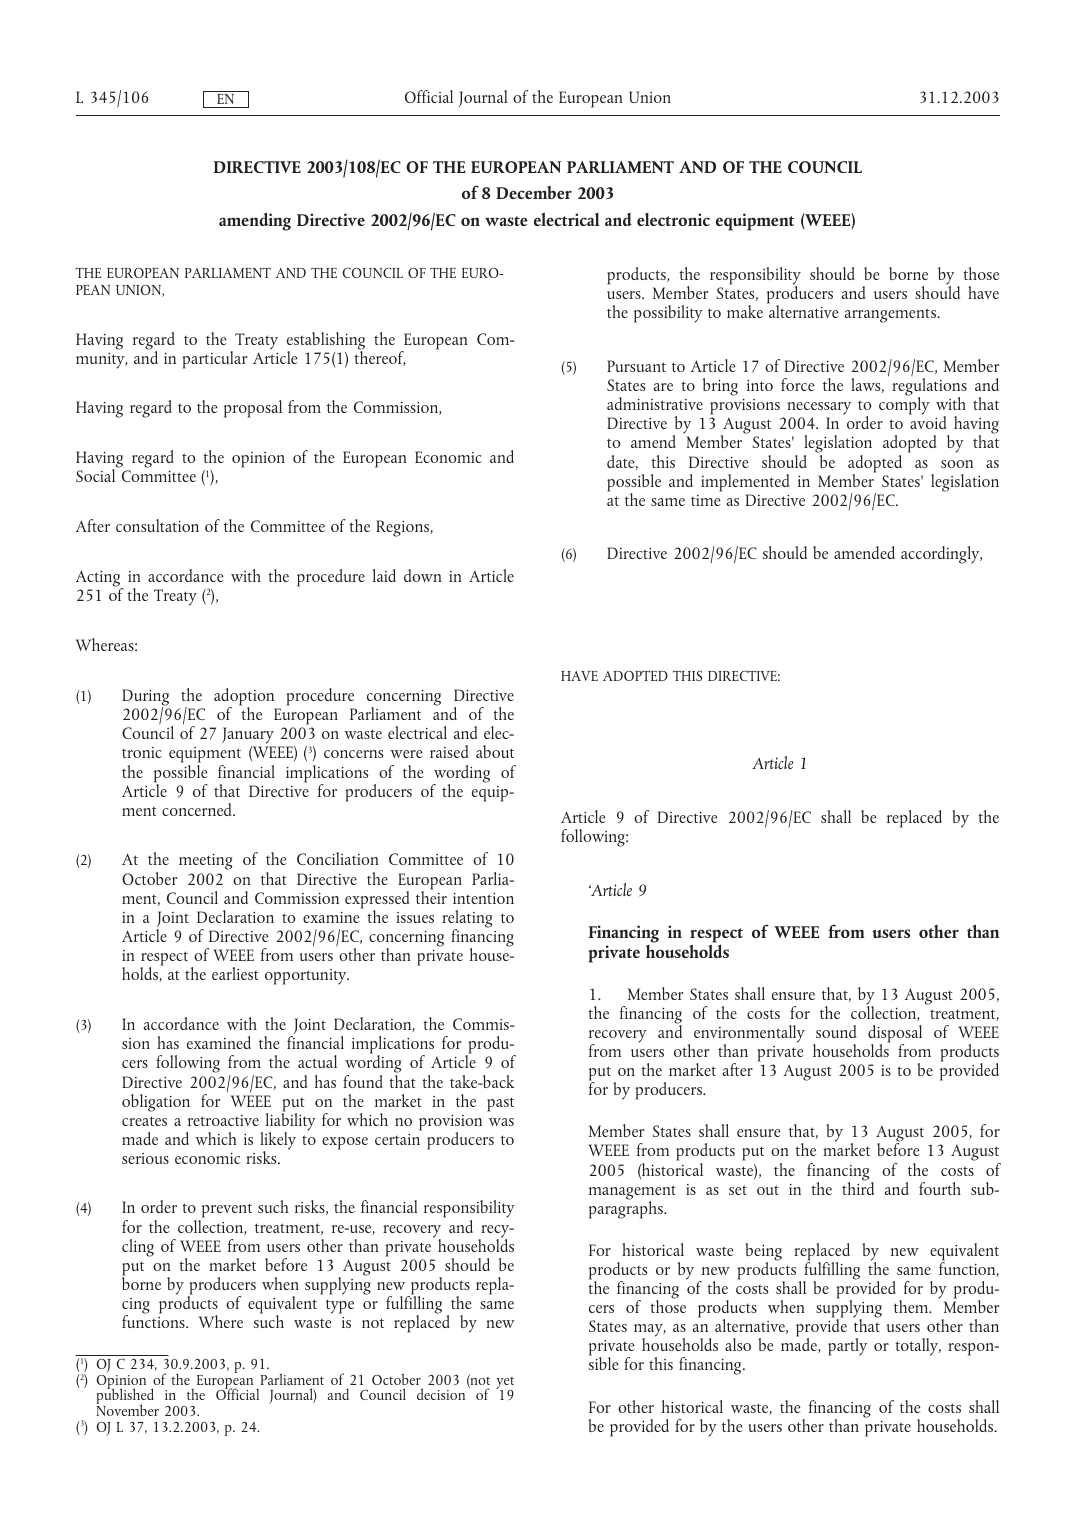  Describe the element at coordinates (505, 1384) in the screenshot. I see `yet` at that location.
